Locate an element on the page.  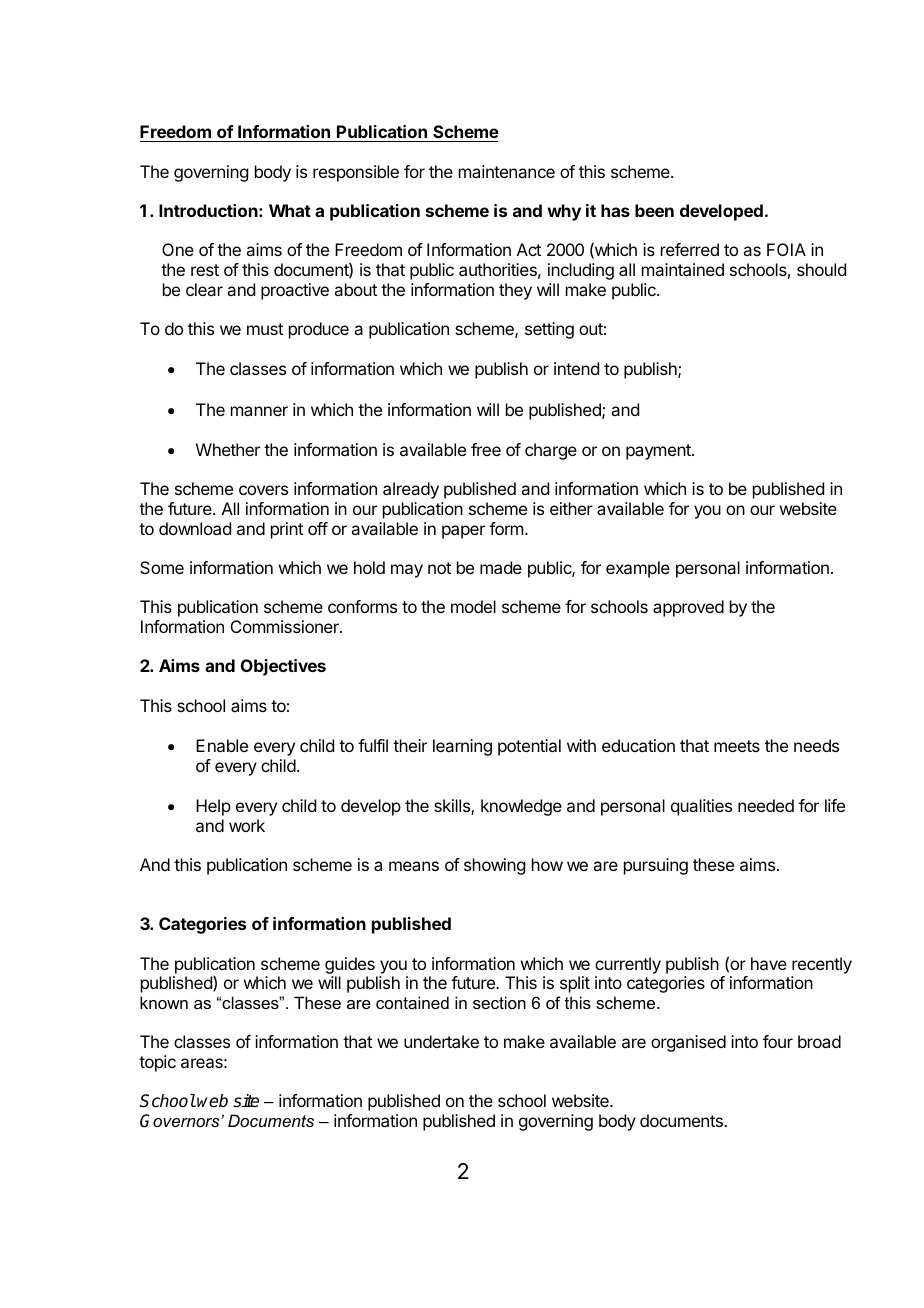
charge is located at coordinates (551, 451).
